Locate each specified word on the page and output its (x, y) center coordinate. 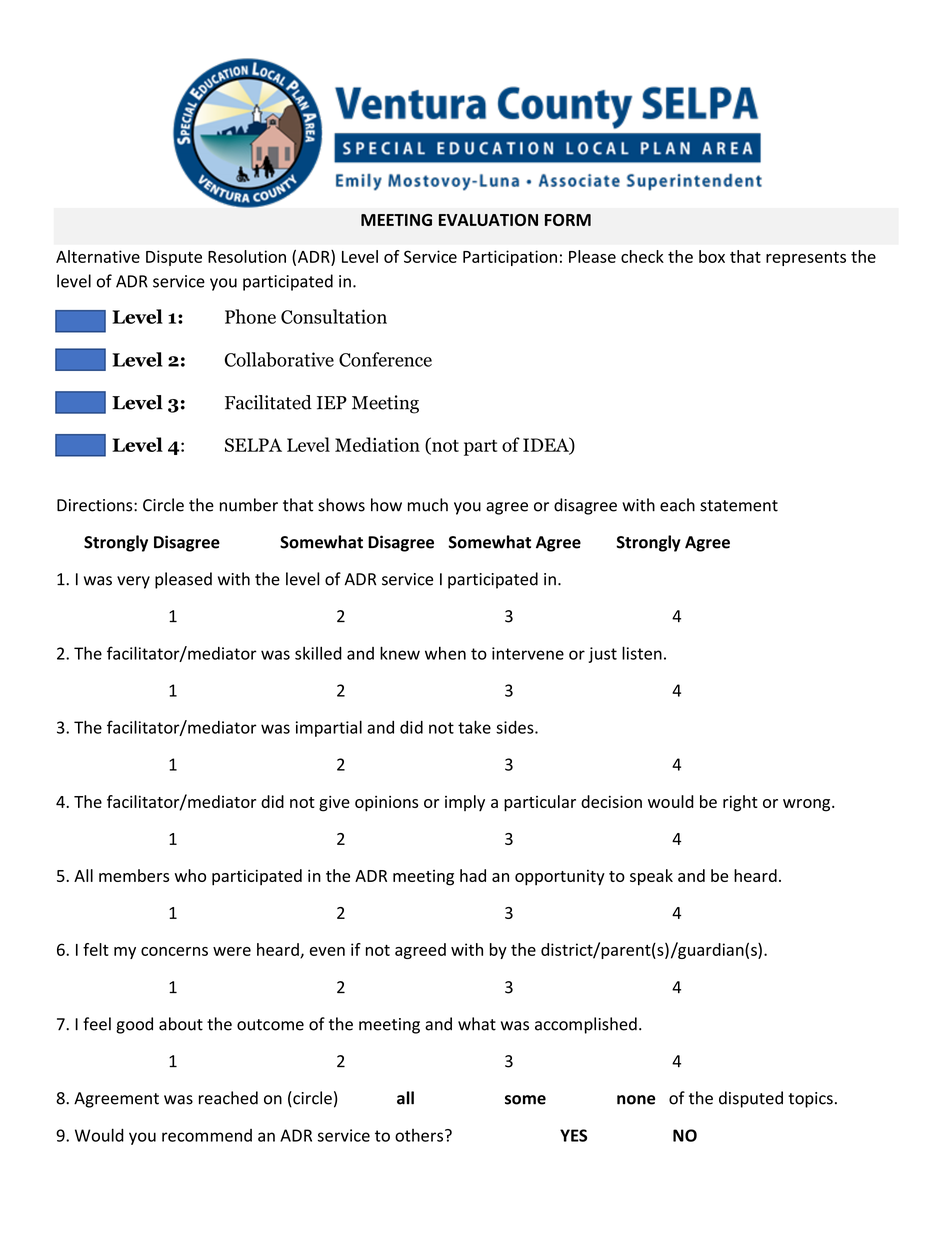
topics (810, 1100)
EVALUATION (488, 220)
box (712, 256)
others (419, 1135)
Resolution (247, 256)
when (445, 653)
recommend (207, 1135)
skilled (318, 653)
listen (642, 653)
